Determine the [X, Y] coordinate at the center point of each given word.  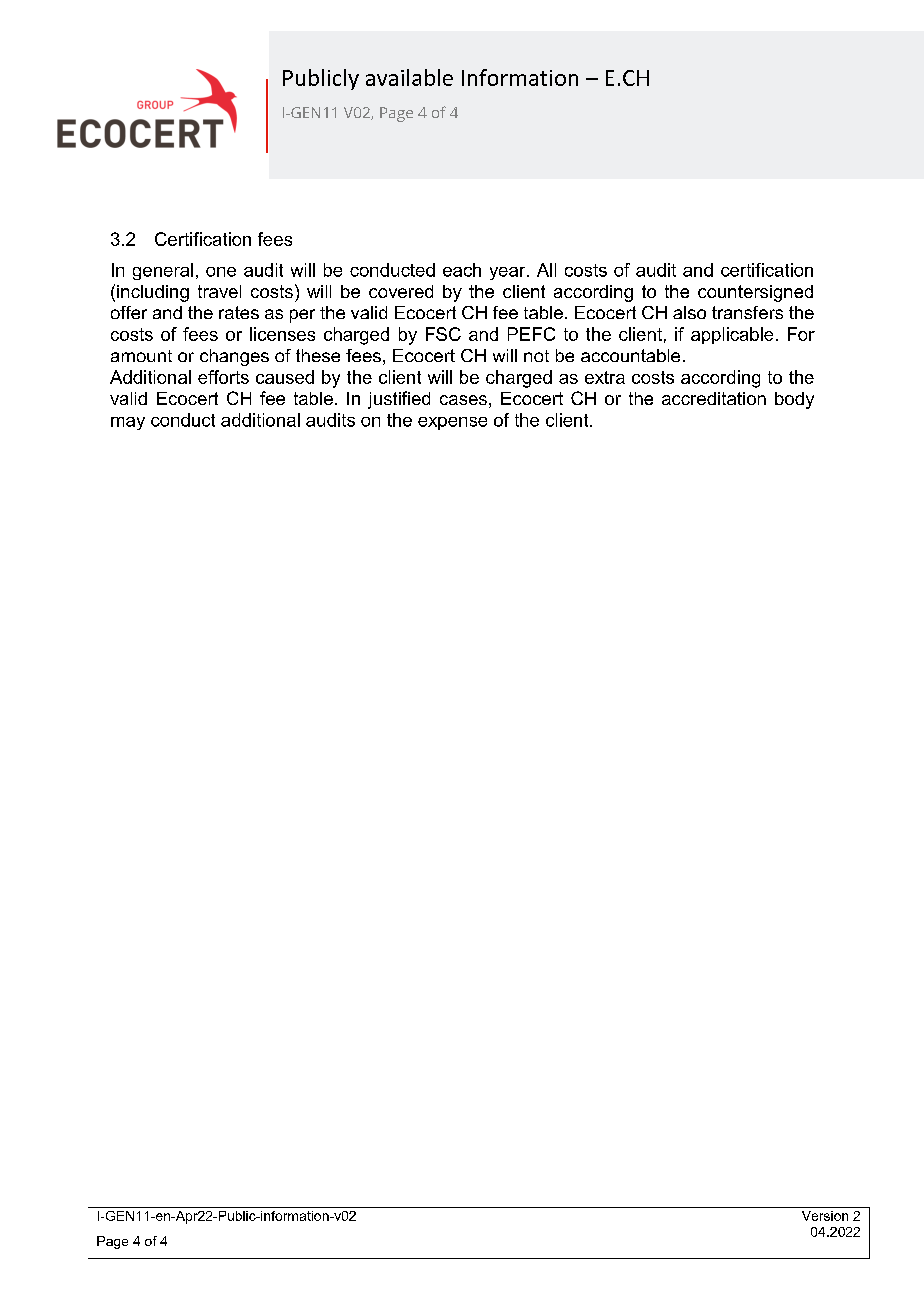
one [221, 272]
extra [605, 377]
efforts [223, 377]
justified [399, 400]
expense [452, 423]
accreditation [714, 398]
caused [285, 377]
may [128, 423]
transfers [747, 312]
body [794, 400]
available [409, 77]
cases [463, 400]
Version [825, 1216]
